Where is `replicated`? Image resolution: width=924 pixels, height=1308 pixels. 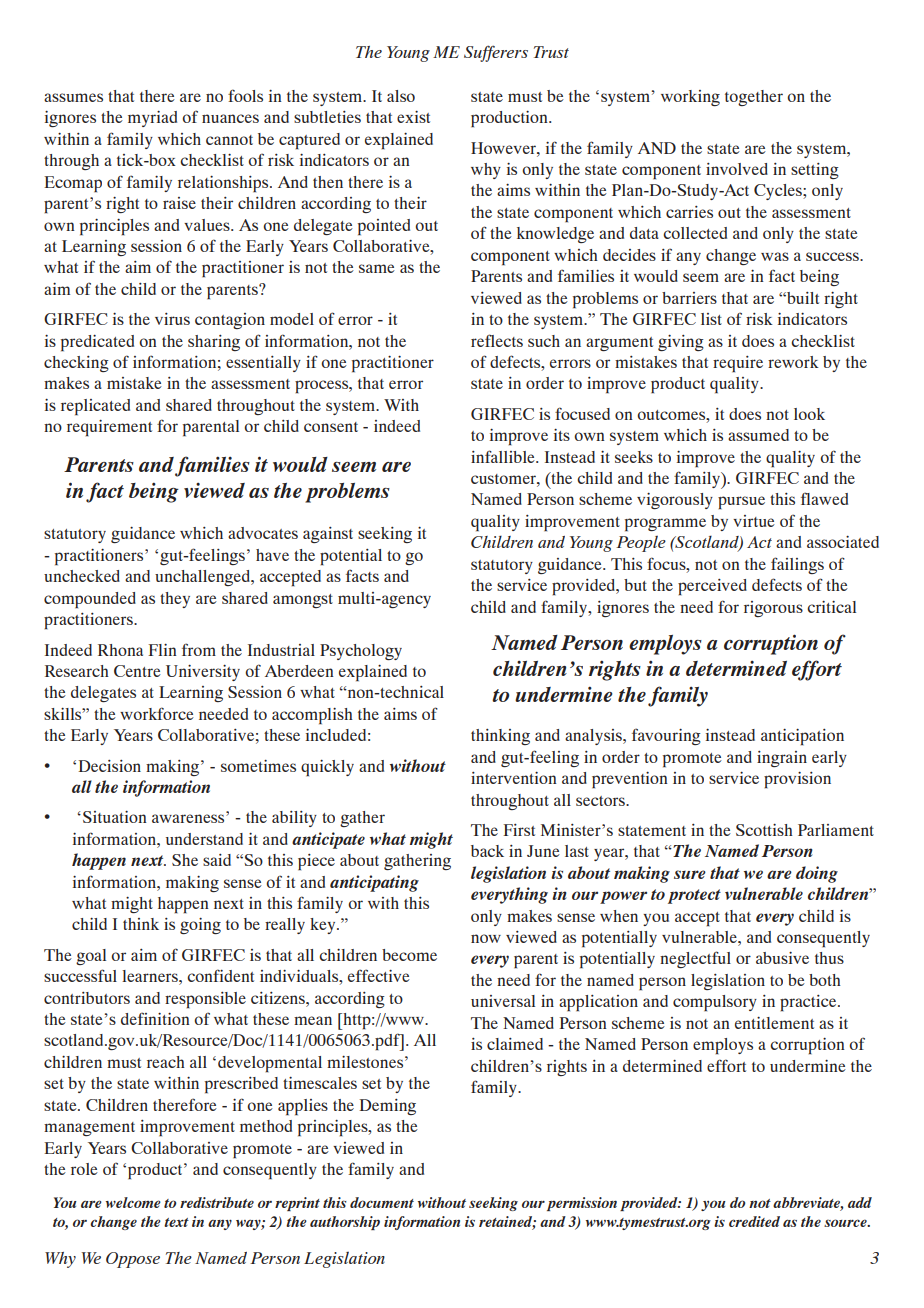
replicated is located at coordinates (95, 407).
